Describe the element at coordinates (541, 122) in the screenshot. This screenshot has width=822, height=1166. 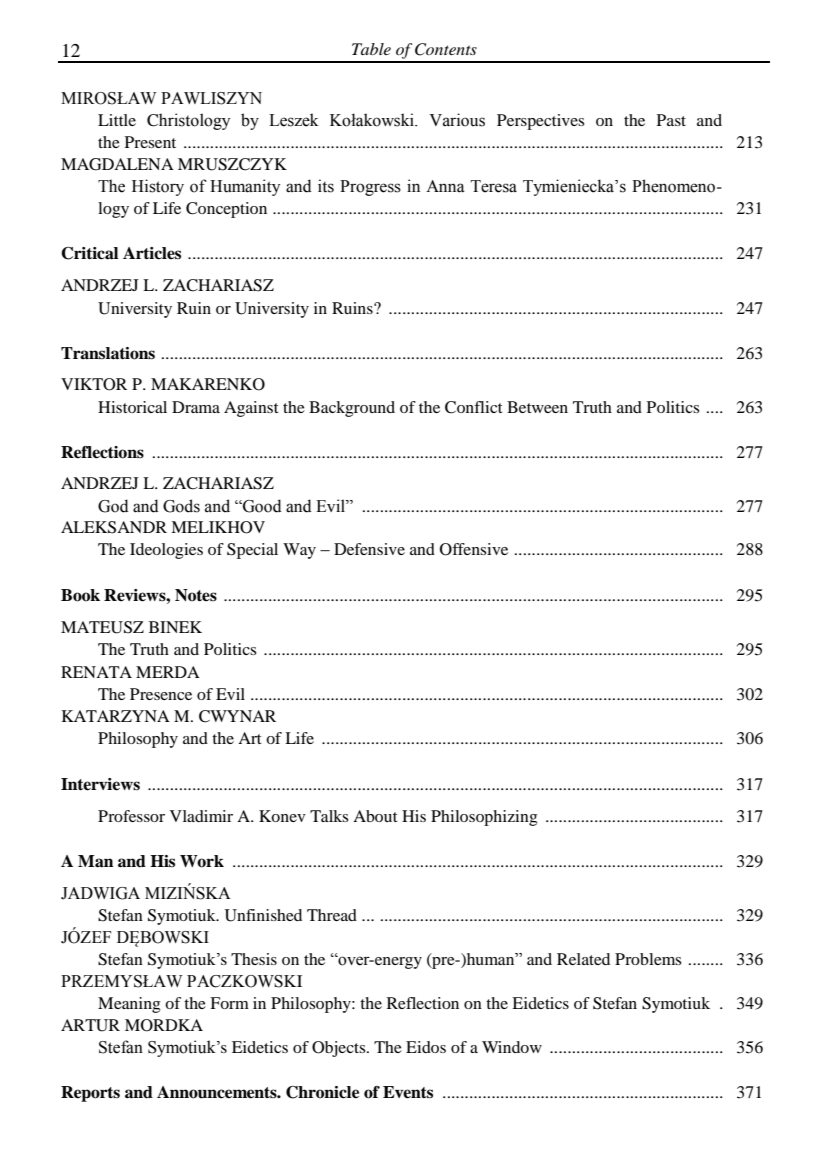
I see `Perspectives` at that location.
